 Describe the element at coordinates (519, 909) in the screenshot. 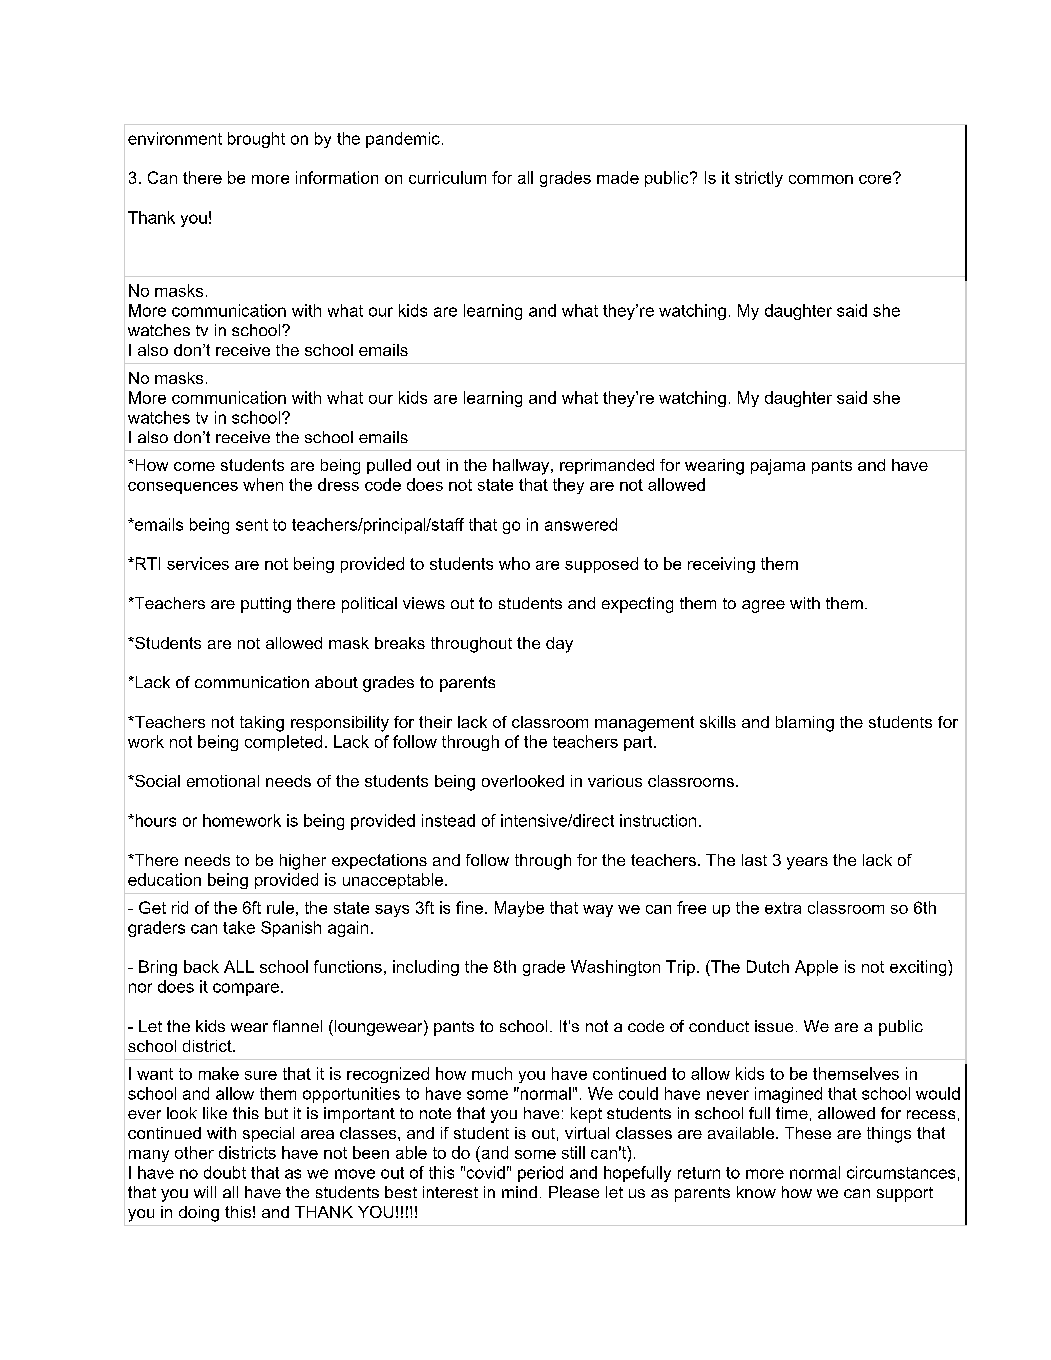

I see `Maybe` at that location.
